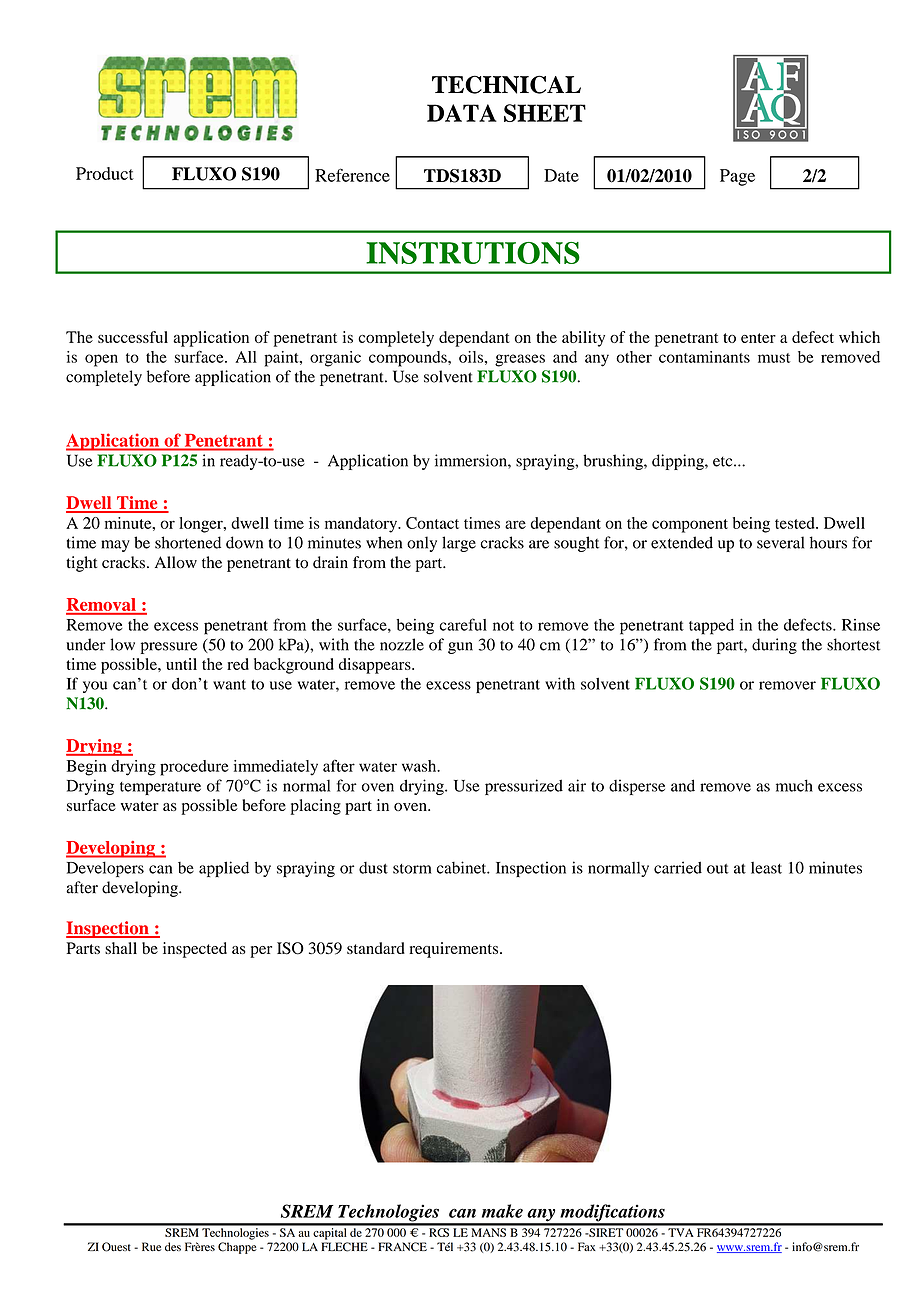 The image size is (924, 1308). I want to click on storm, so click(412, 869).
